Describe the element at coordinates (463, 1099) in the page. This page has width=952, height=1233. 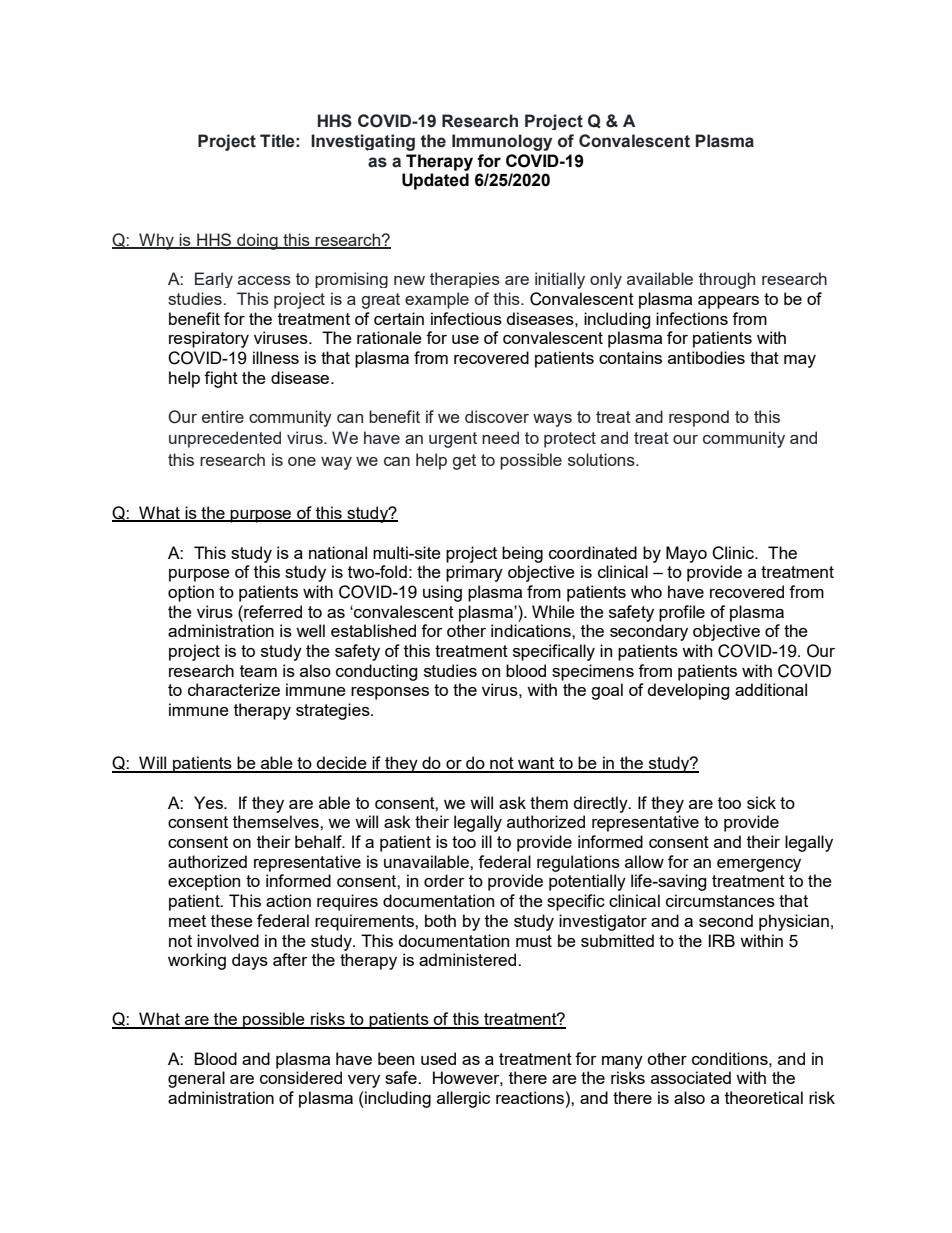
I see `allergic` at that location.
